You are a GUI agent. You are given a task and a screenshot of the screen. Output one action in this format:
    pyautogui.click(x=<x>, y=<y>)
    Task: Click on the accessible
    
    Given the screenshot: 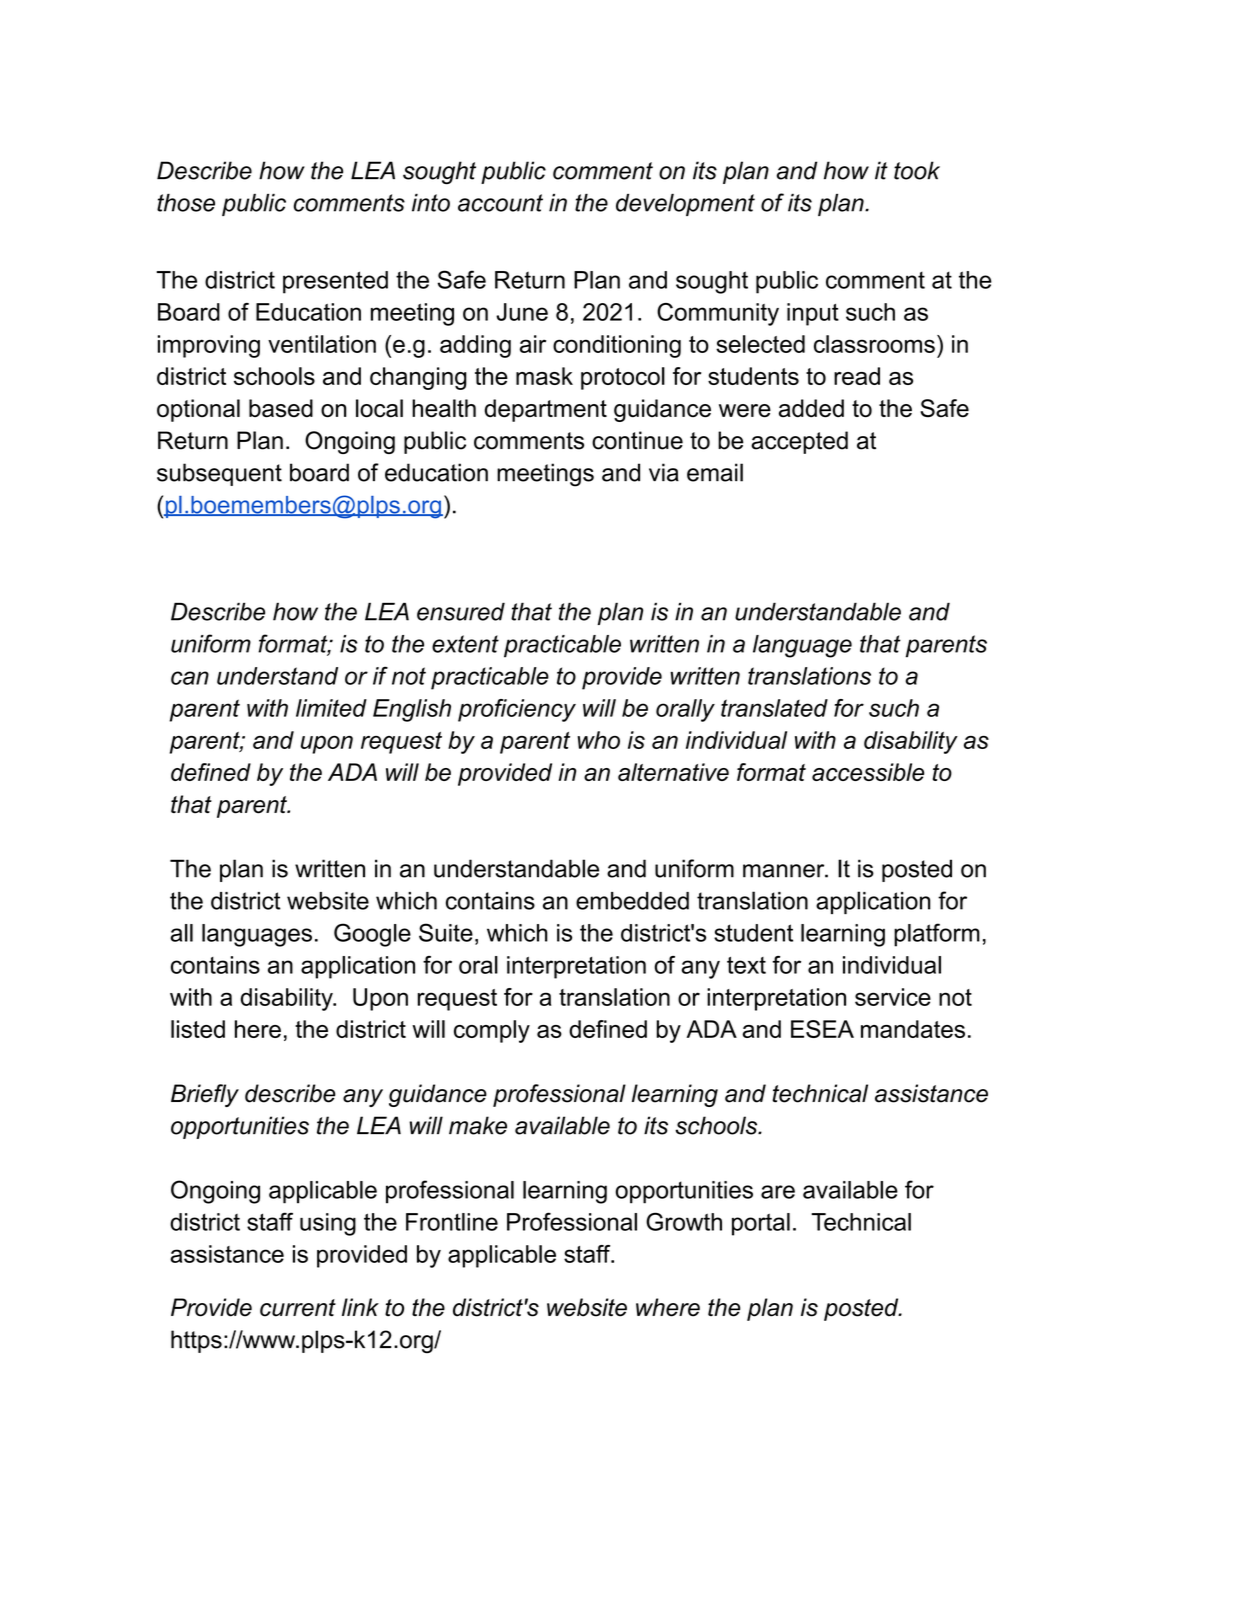 What is the action you would take?
    pyautogui.click(x=868, y=772)
